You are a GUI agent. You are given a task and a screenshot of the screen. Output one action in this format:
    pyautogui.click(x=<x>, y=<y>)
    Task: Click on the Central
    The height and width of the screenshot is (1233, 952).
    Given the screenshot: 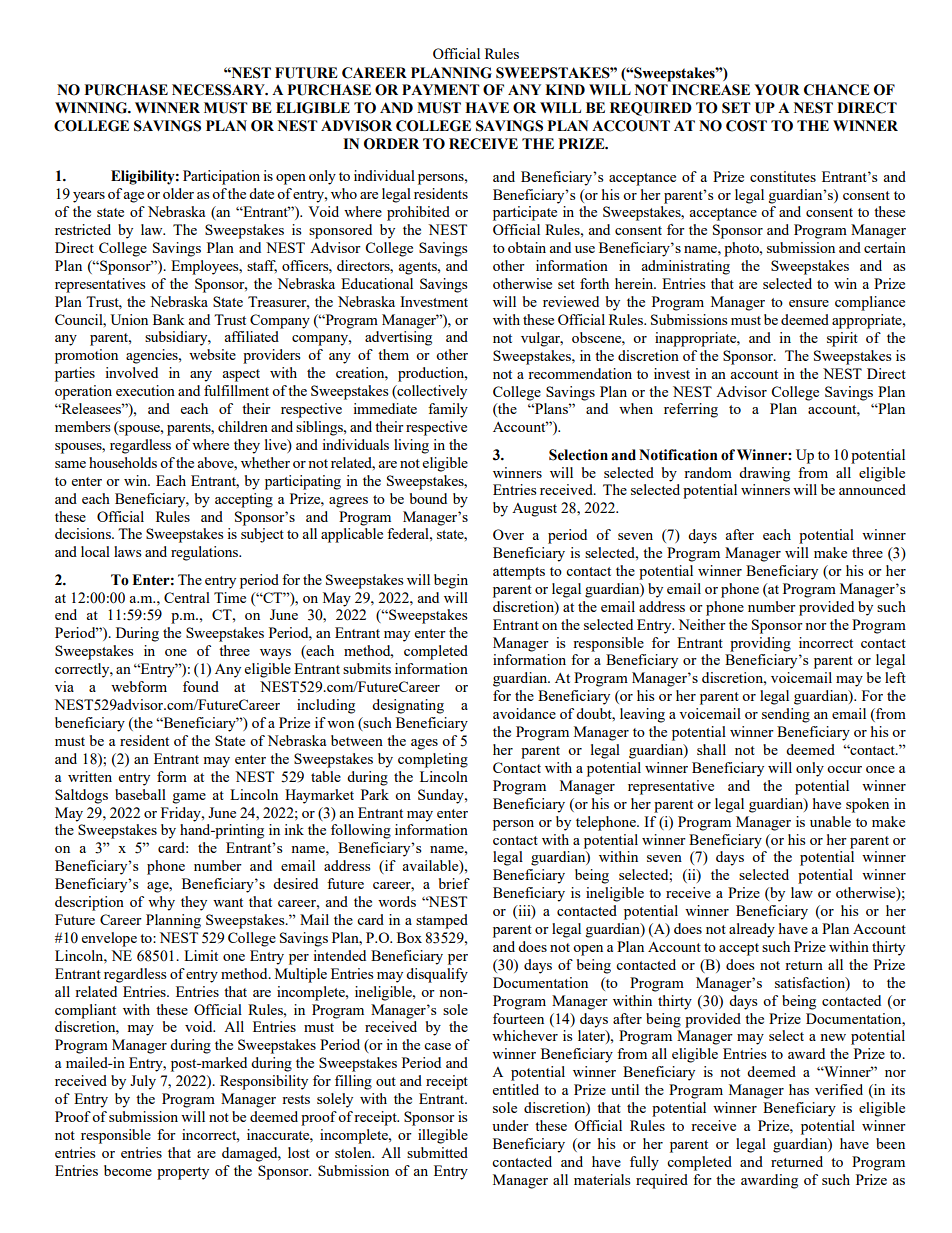 What is the action you would take?
    pyautogui.click(x=187, y=597)
